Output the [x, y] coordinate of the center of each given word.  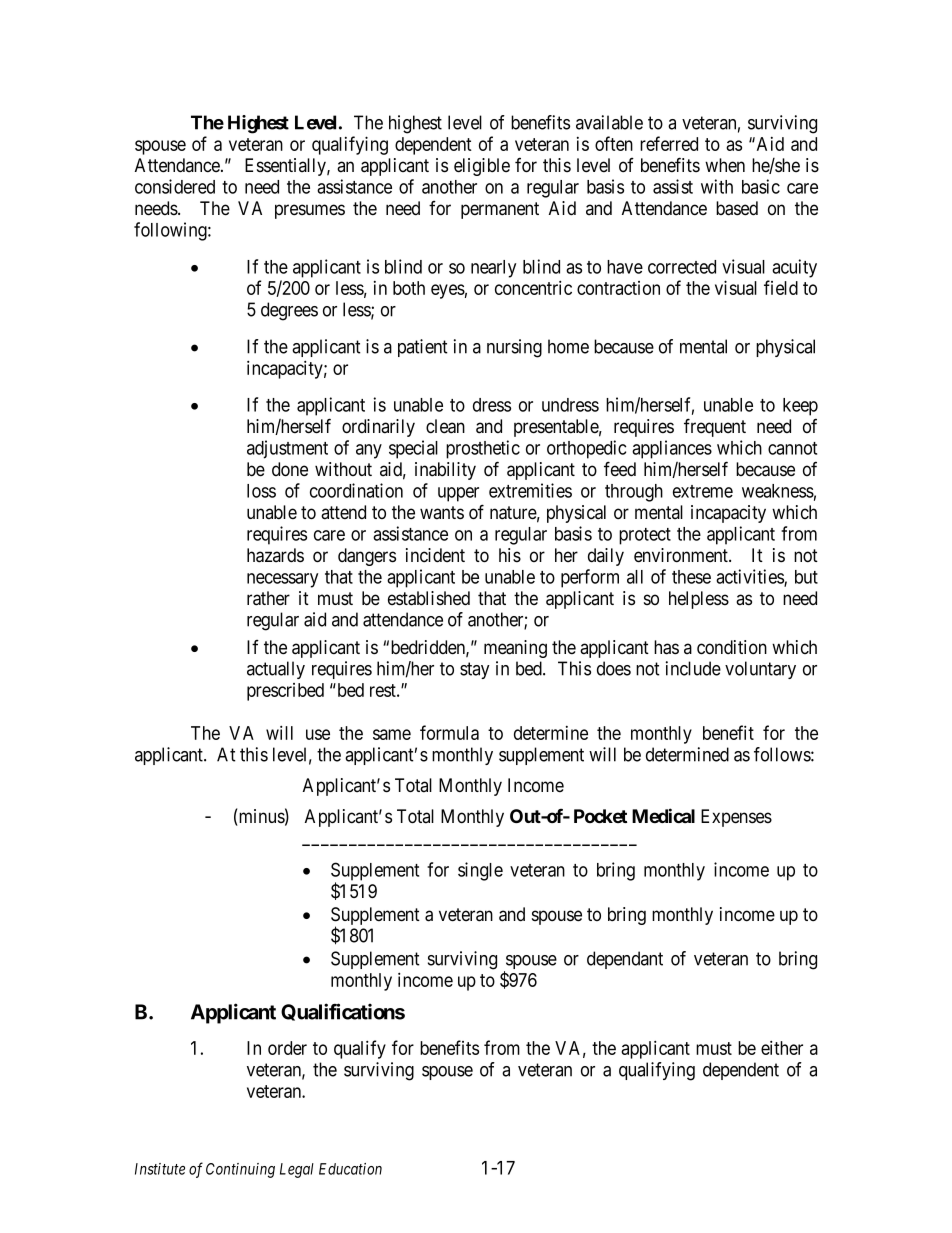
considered [175, 186]
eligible [482, 167]
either [782, 1047]
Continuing [240, 1170]
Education [350, 1169]
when [725, 165]
